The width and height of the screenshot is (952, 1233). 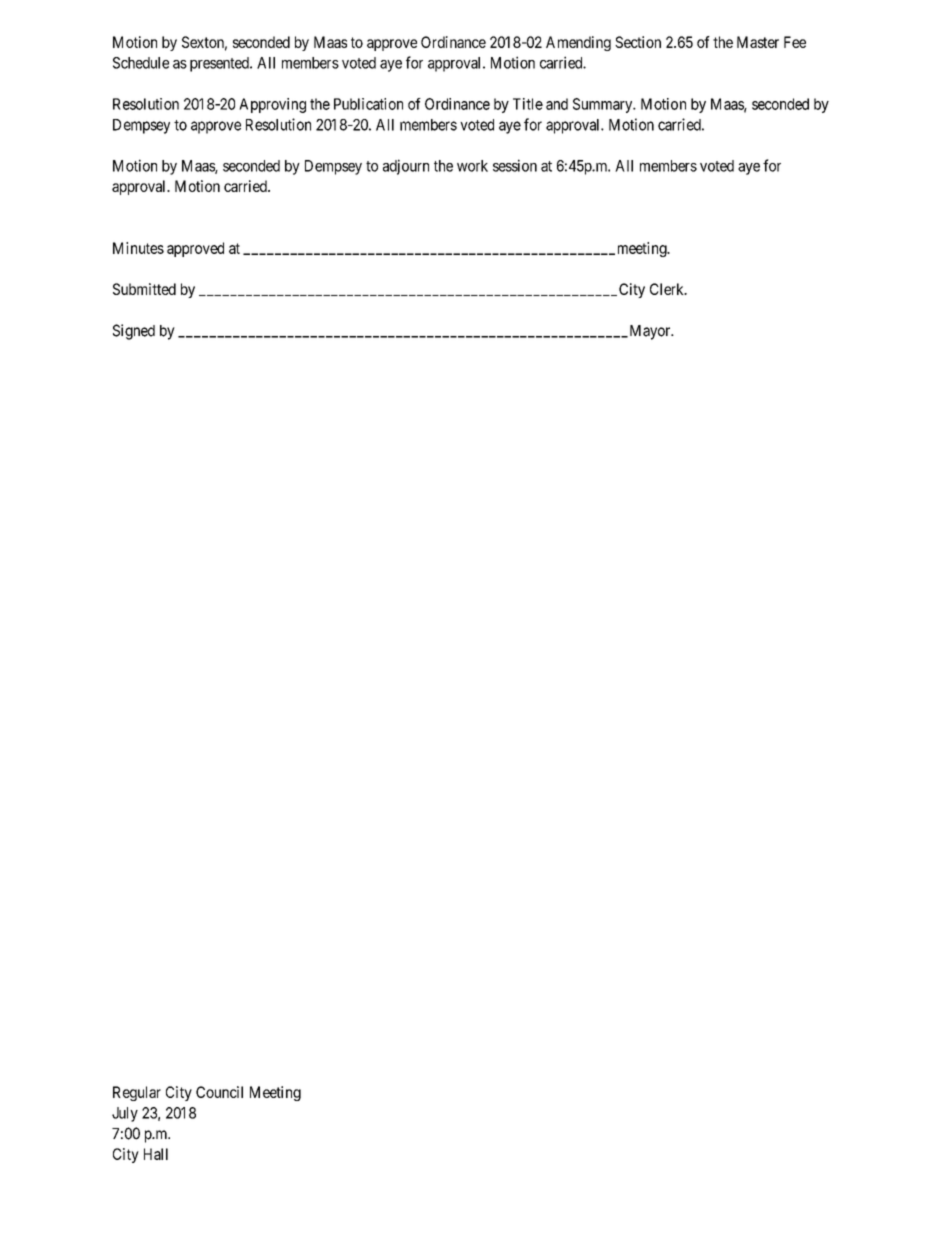 What do you see at coordinates (515, 165) in the screenshot?
I see `session` at bounding box center [515, 165].
